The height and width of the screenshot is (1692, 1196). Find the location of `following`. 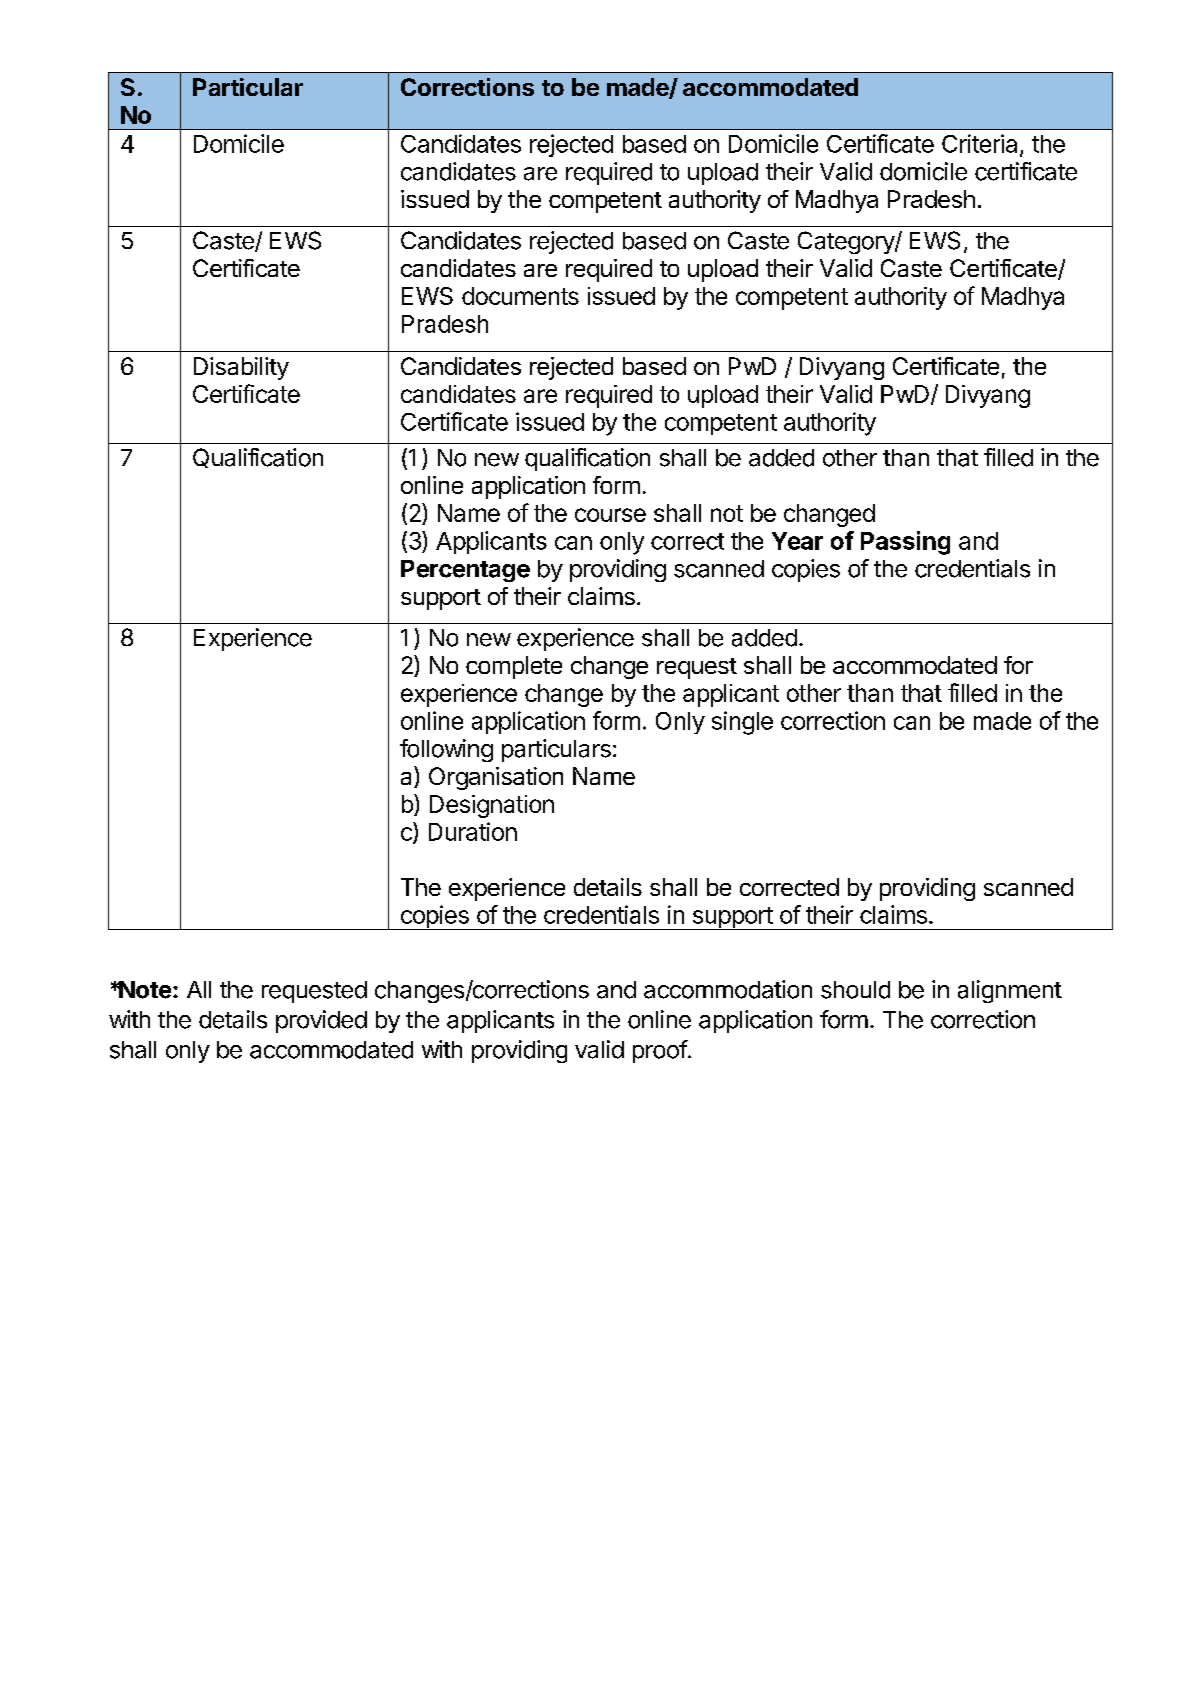

following is located at coordinates (446, 750).
